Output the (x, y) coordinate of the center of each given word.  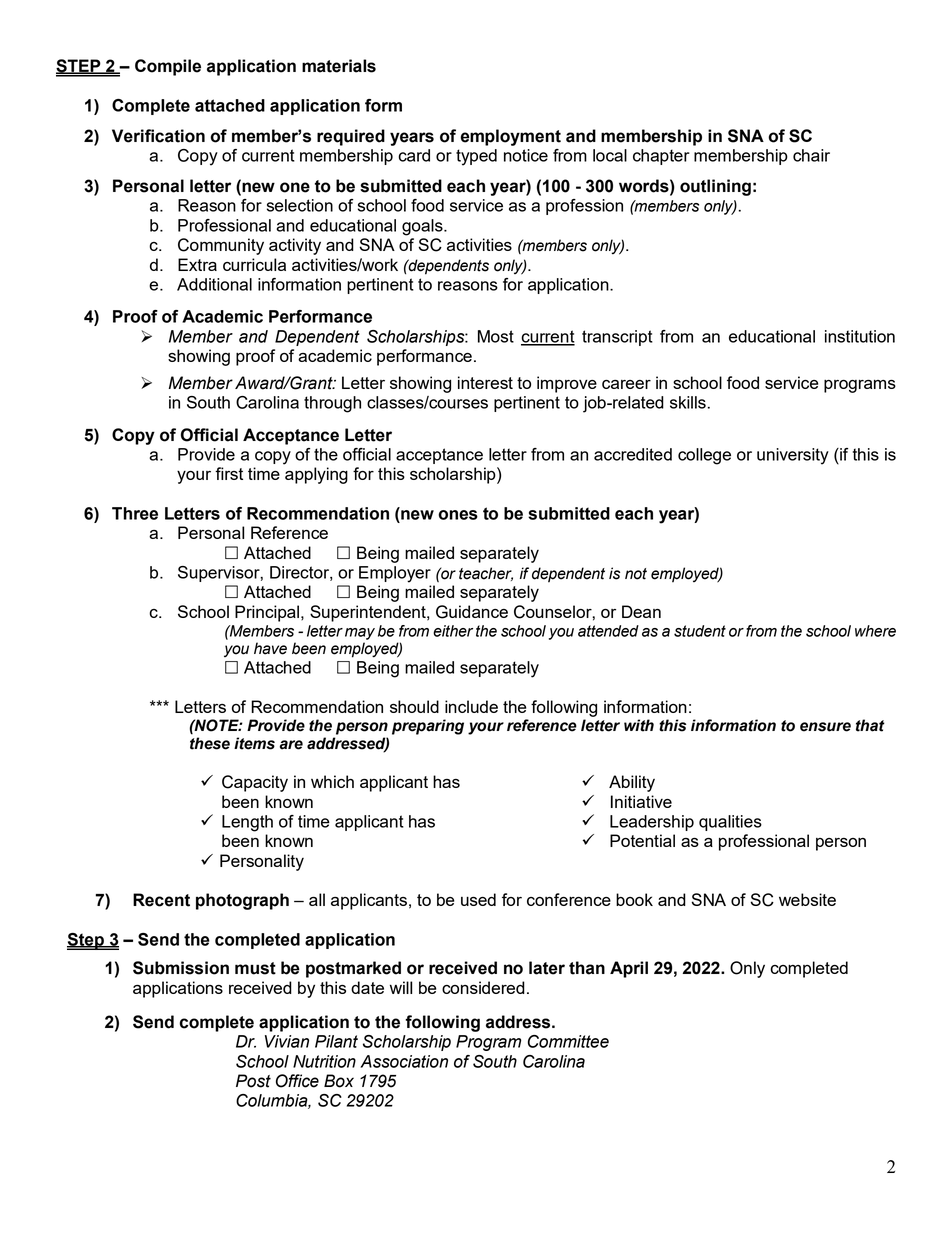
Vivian (287, 1041)
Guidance (472, 612)
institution (860, 336)
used (478, 899)
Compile (168, 67)
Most (496, 336)
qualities (730, 823)
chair (811, 155)
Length (247, 823)
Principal (267, 613)
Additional (214, 284)
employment (511, 137)
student (700, 631)
